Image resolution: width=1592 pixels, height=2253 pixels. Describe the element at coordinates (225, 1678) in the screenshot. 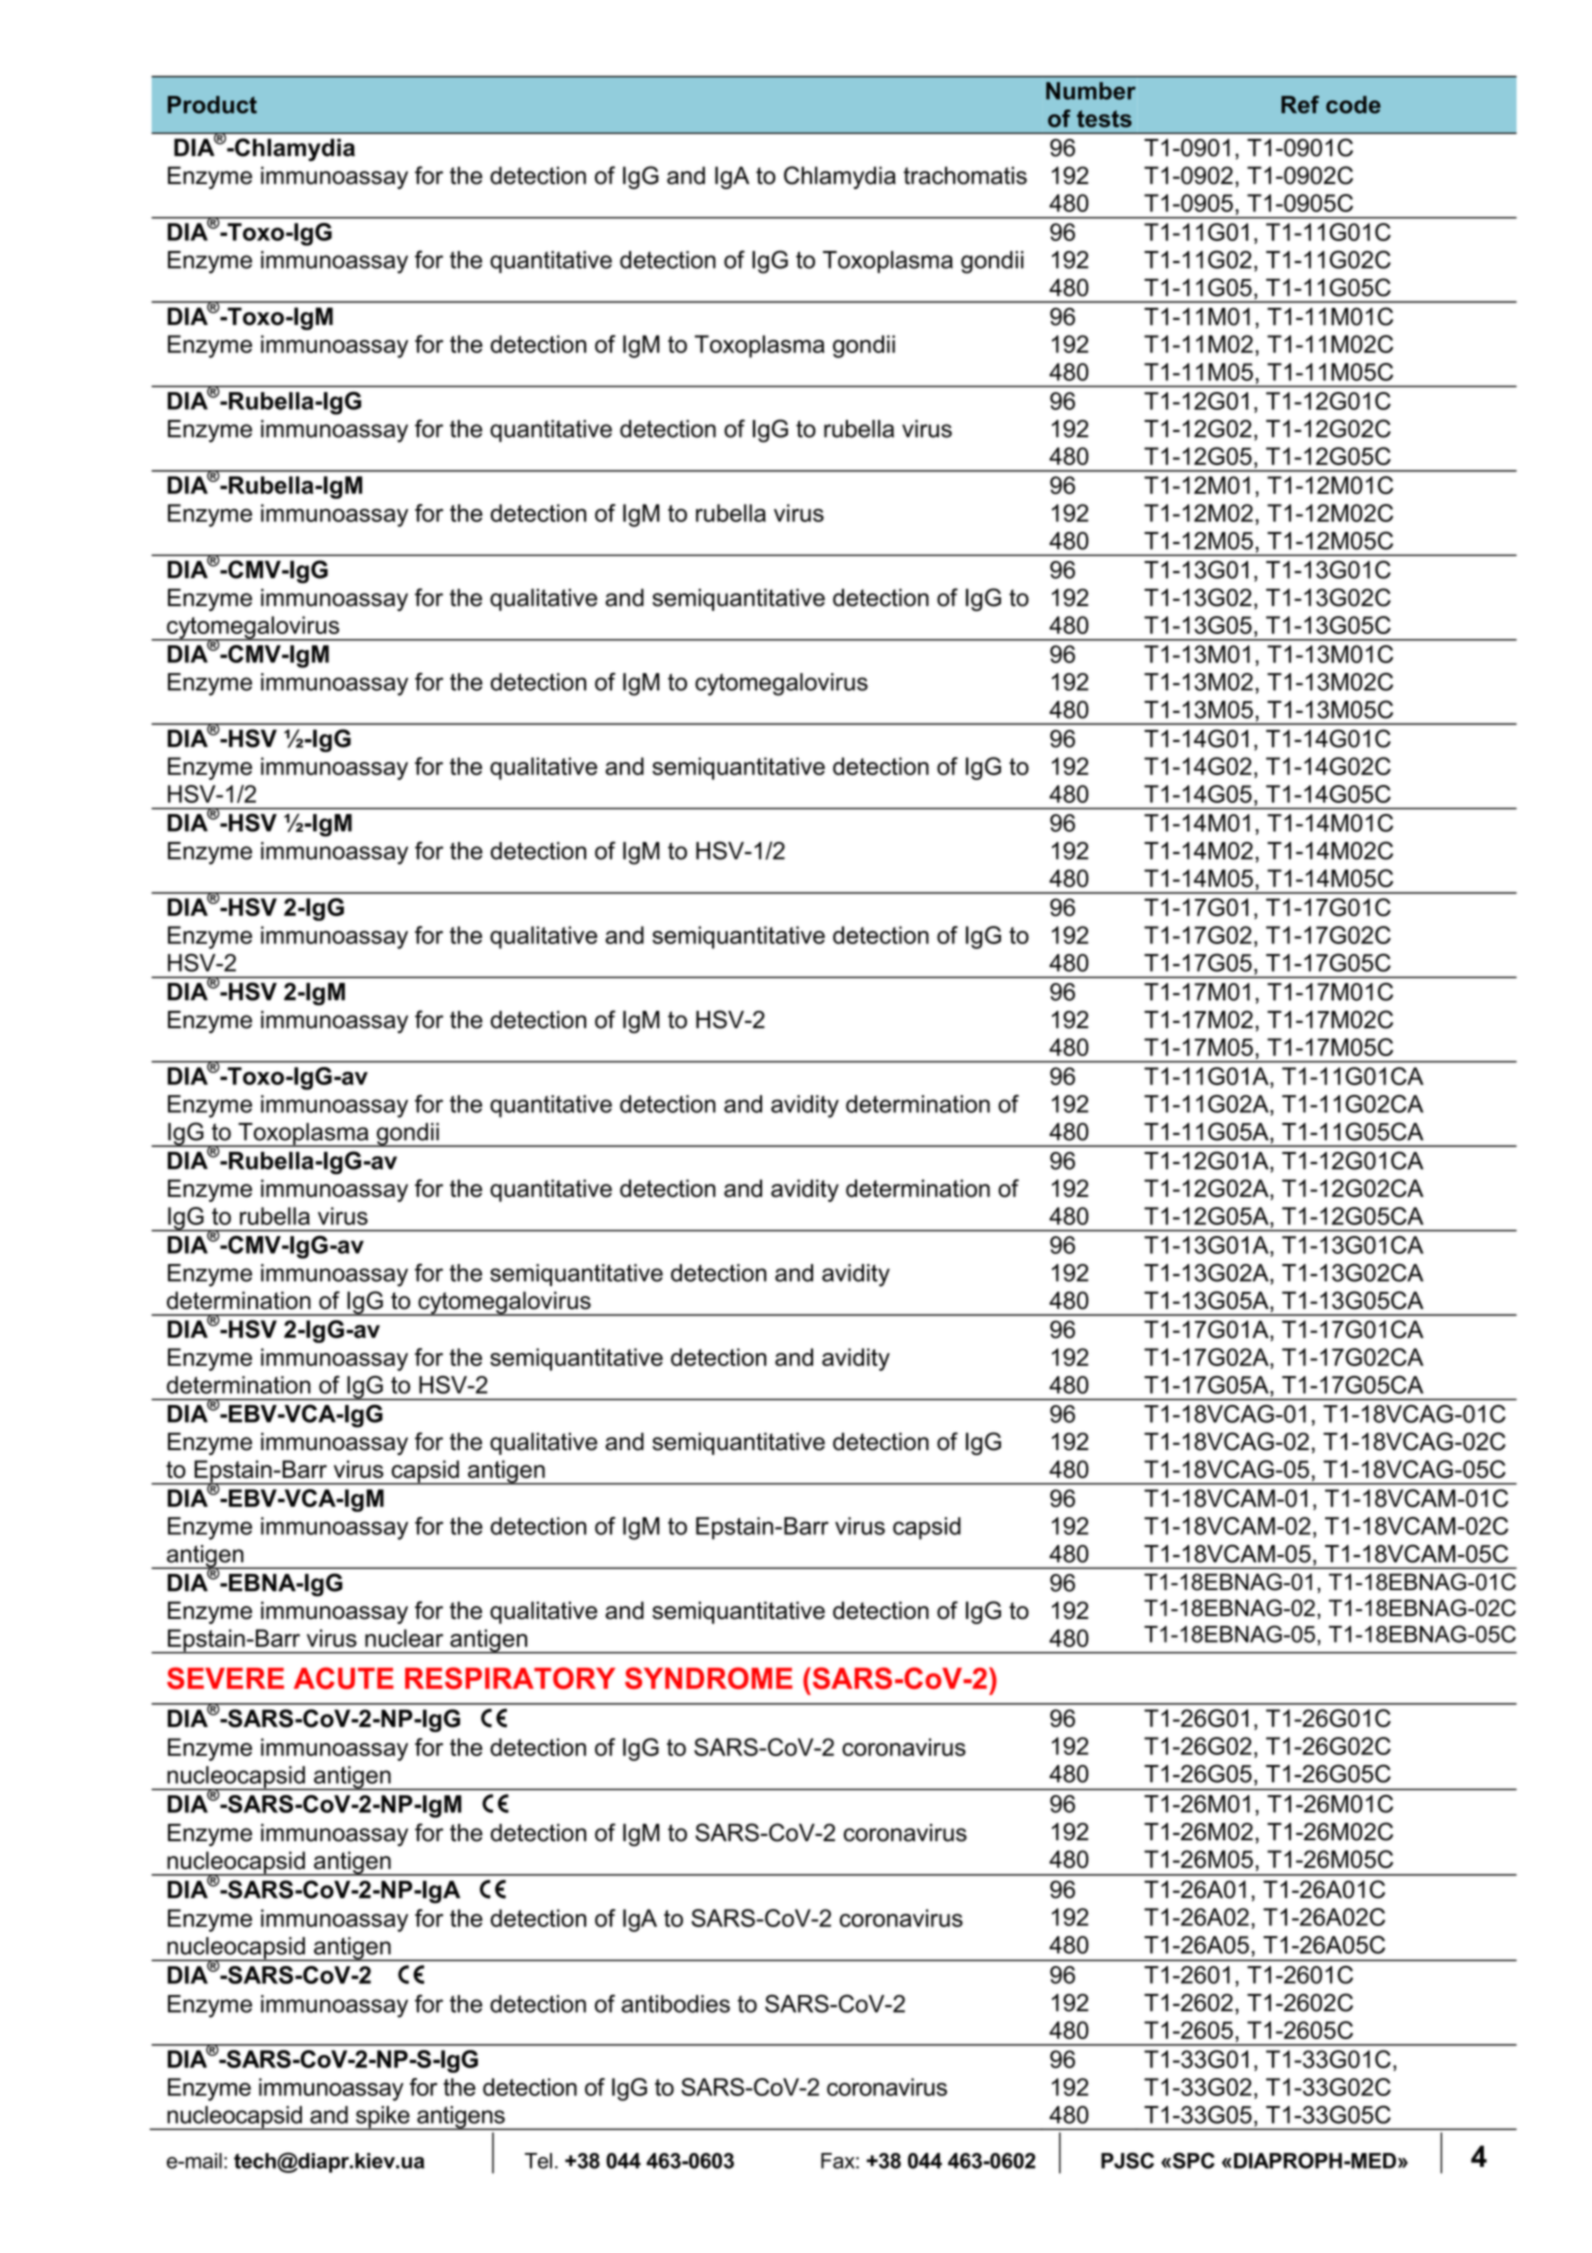

I see `SEVERE` at that location.
